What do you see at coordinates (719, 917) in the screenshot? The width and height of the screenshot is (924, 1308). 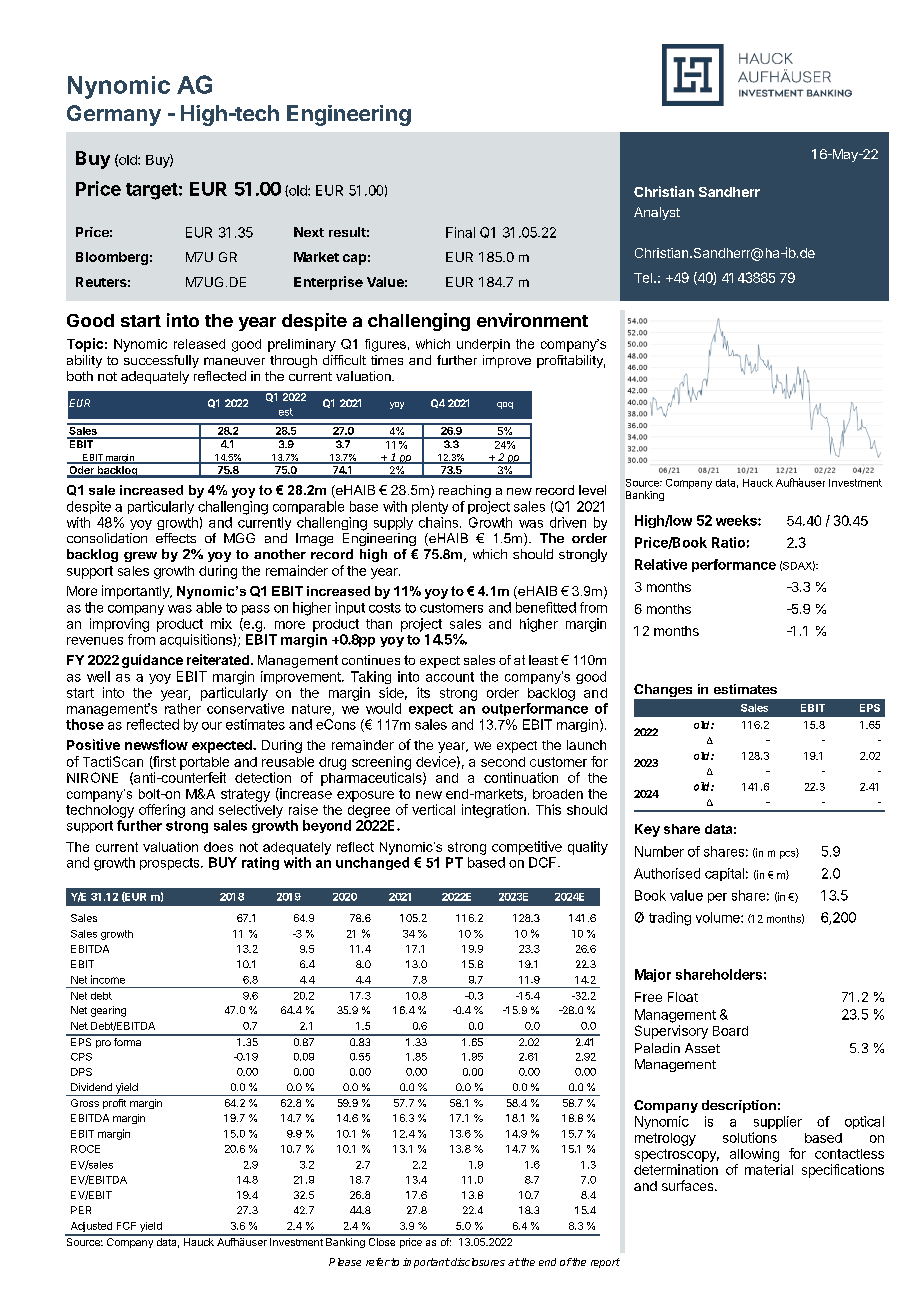 I see `volume` at bounding box center [719, 917].
